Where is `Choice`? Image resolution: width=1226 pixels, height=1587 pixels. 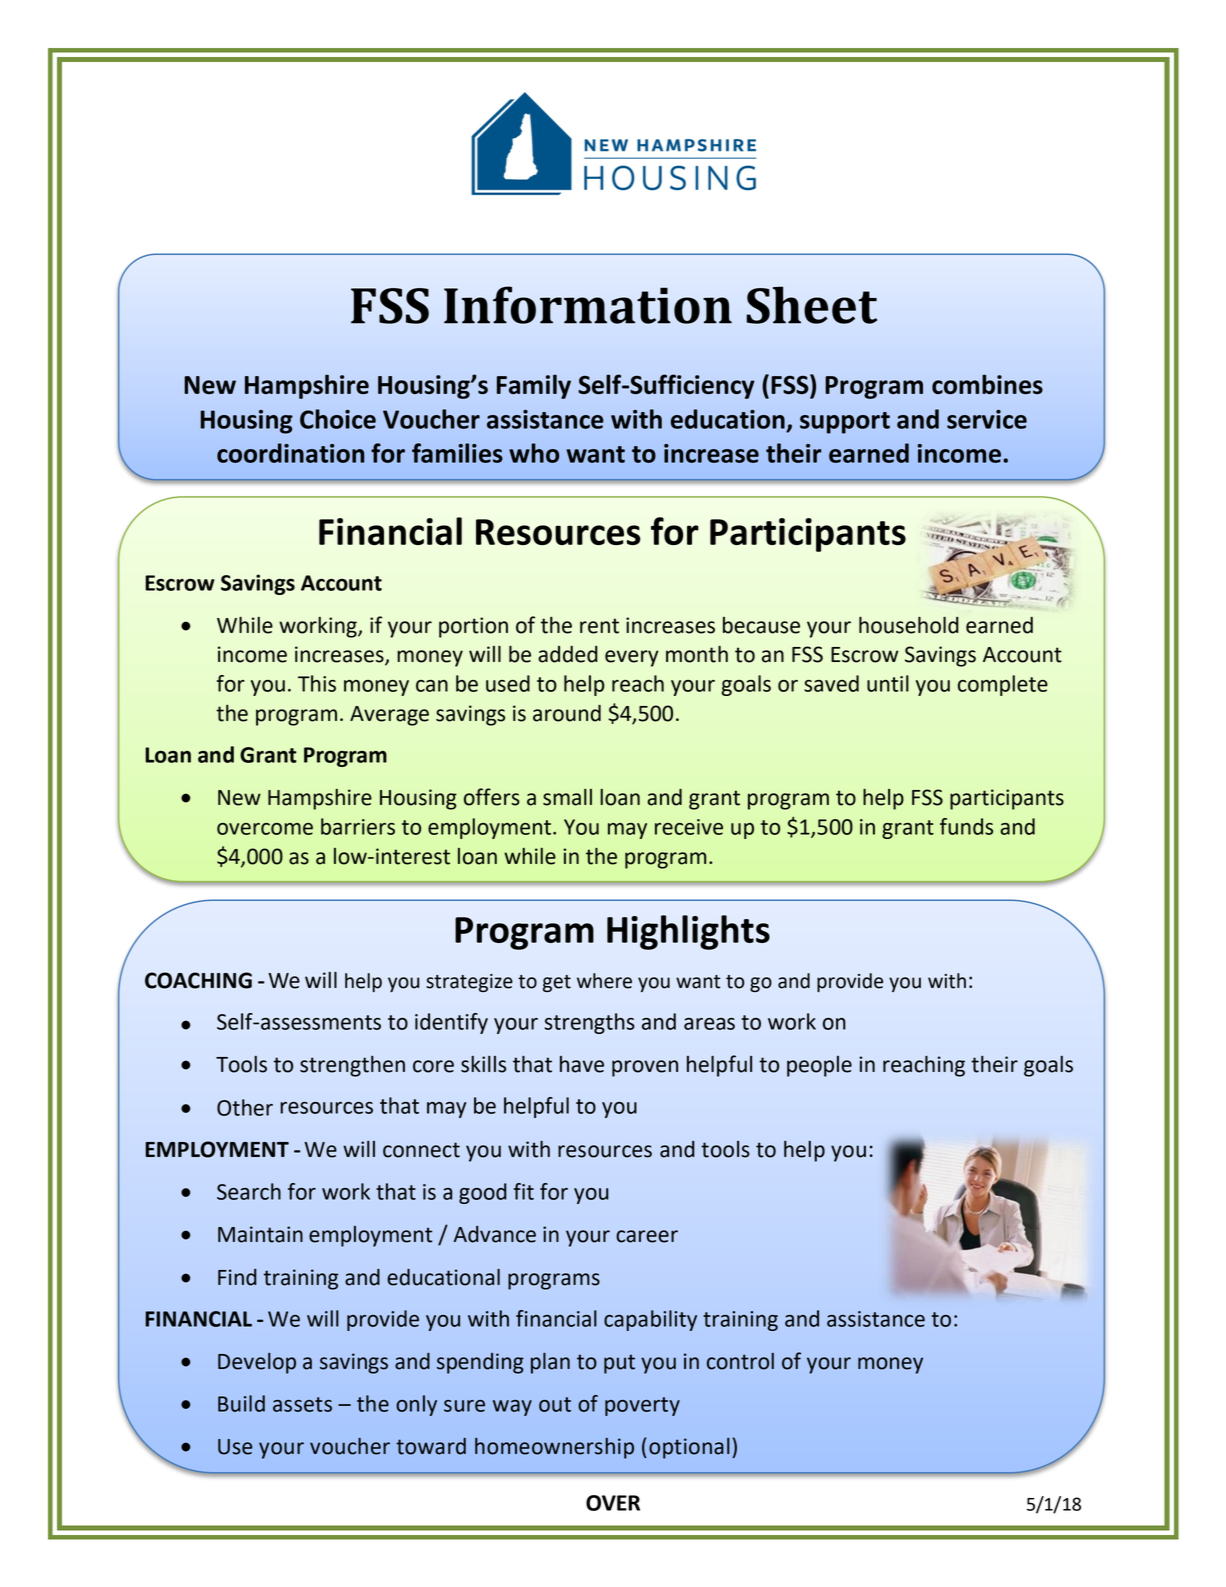 Choice is located at coordinates (338, 419).
